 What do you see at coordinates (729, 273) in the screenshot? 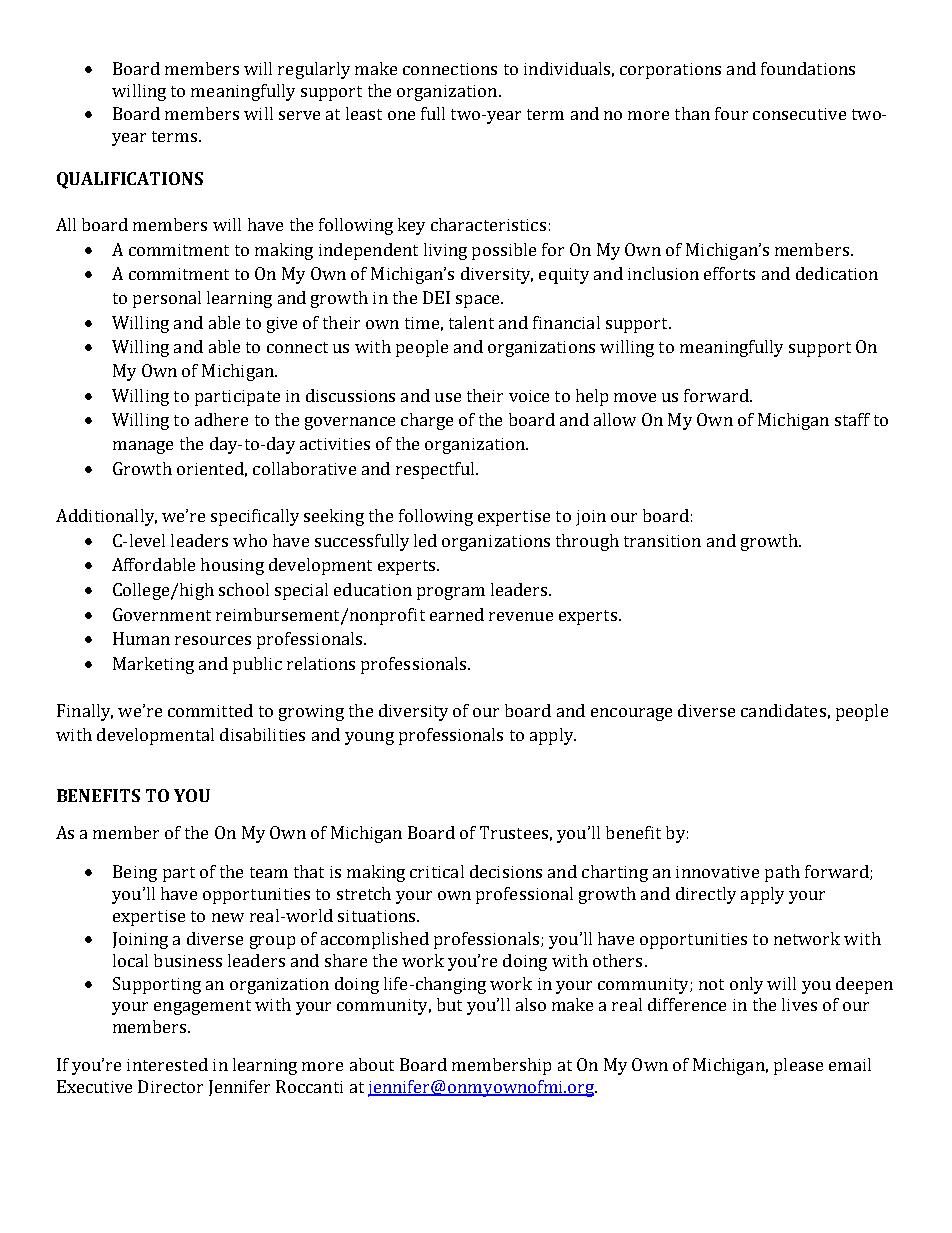
I see `efforts` at bounding box center [729, 273].
